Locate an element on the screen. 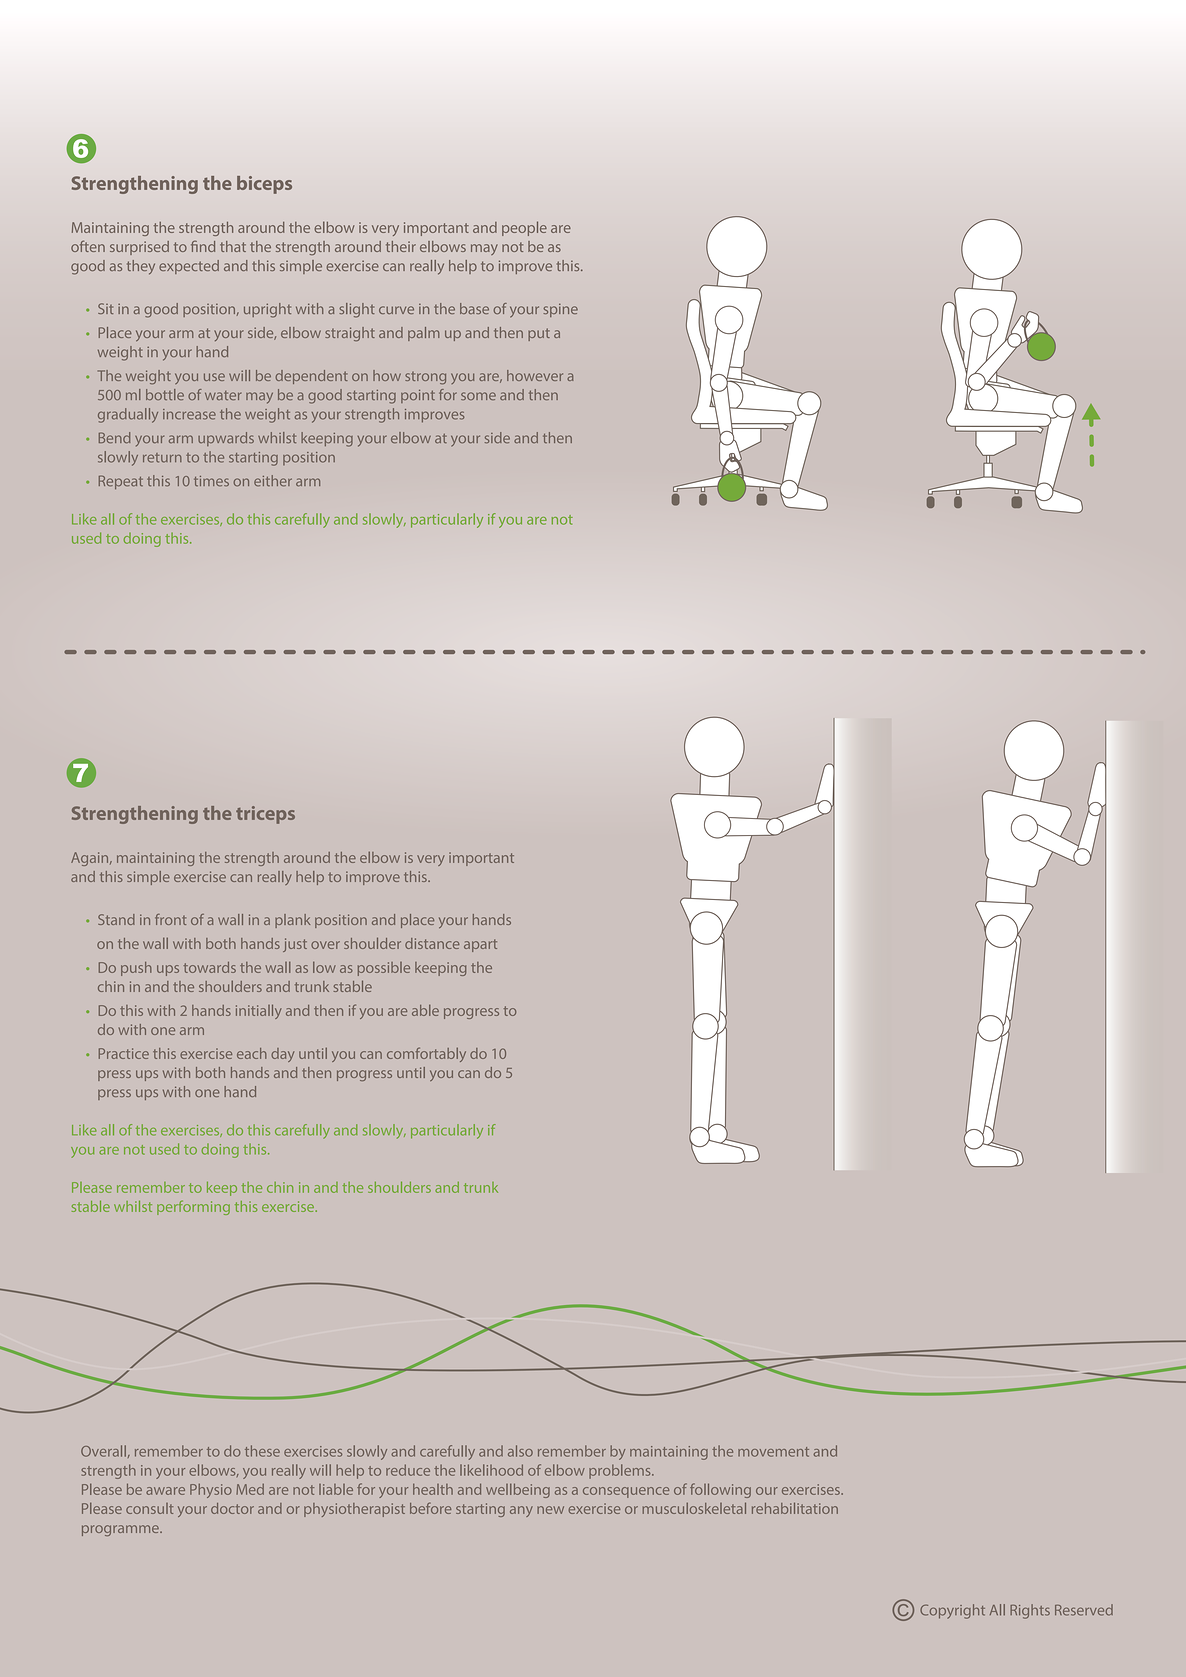  front is located at coordinates (170, 919).
